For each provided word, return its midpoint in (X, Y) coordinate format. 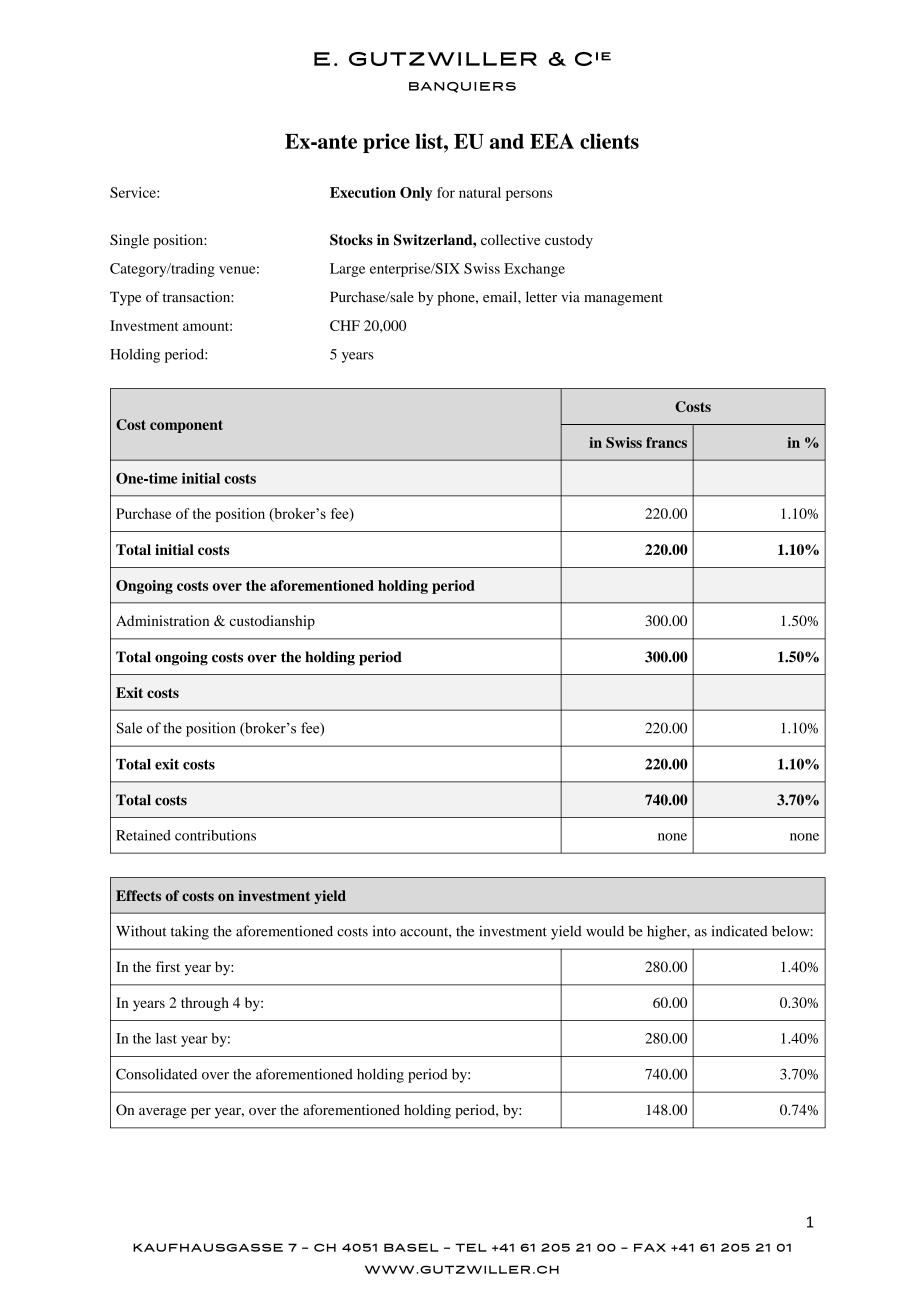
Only (416, 194)
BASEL (411, 1247)
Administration (162, 620)
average (162, 1113)
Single (129, 241)
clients (609, 141)
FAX (650, 1247)
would (605, 931)
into (384, 931)
